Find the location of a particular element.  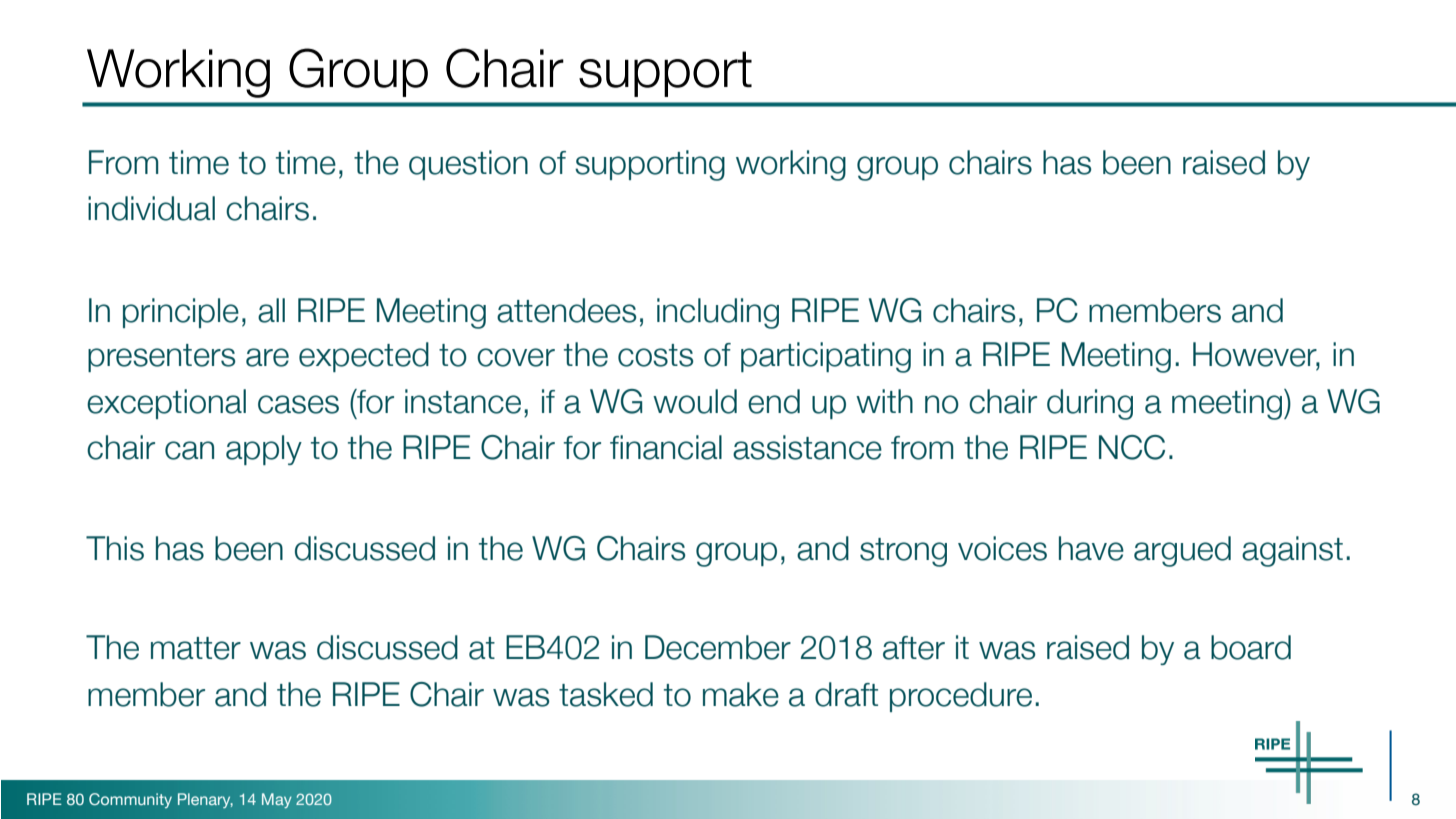

individual is located at coordinates (151, 208).
